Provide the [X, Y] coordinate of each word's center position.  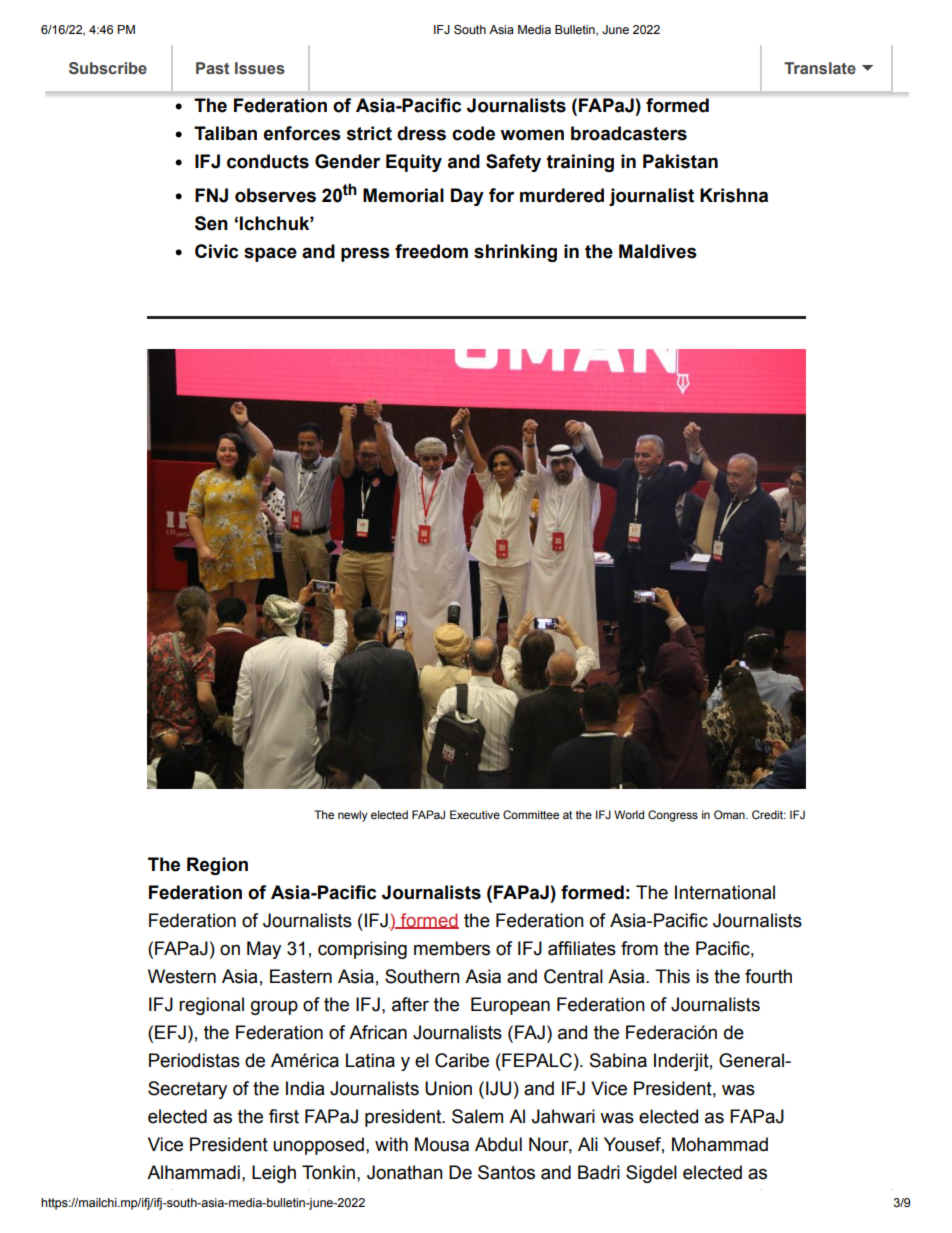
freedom [431, 251]
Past [213, 68]
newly [353, 816]
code [473, 133]
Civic [216, 251]
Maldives [658, 251]
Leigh [274, 1174]
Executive [475, 814]
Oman [730, 814]
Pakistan [680, 161]
